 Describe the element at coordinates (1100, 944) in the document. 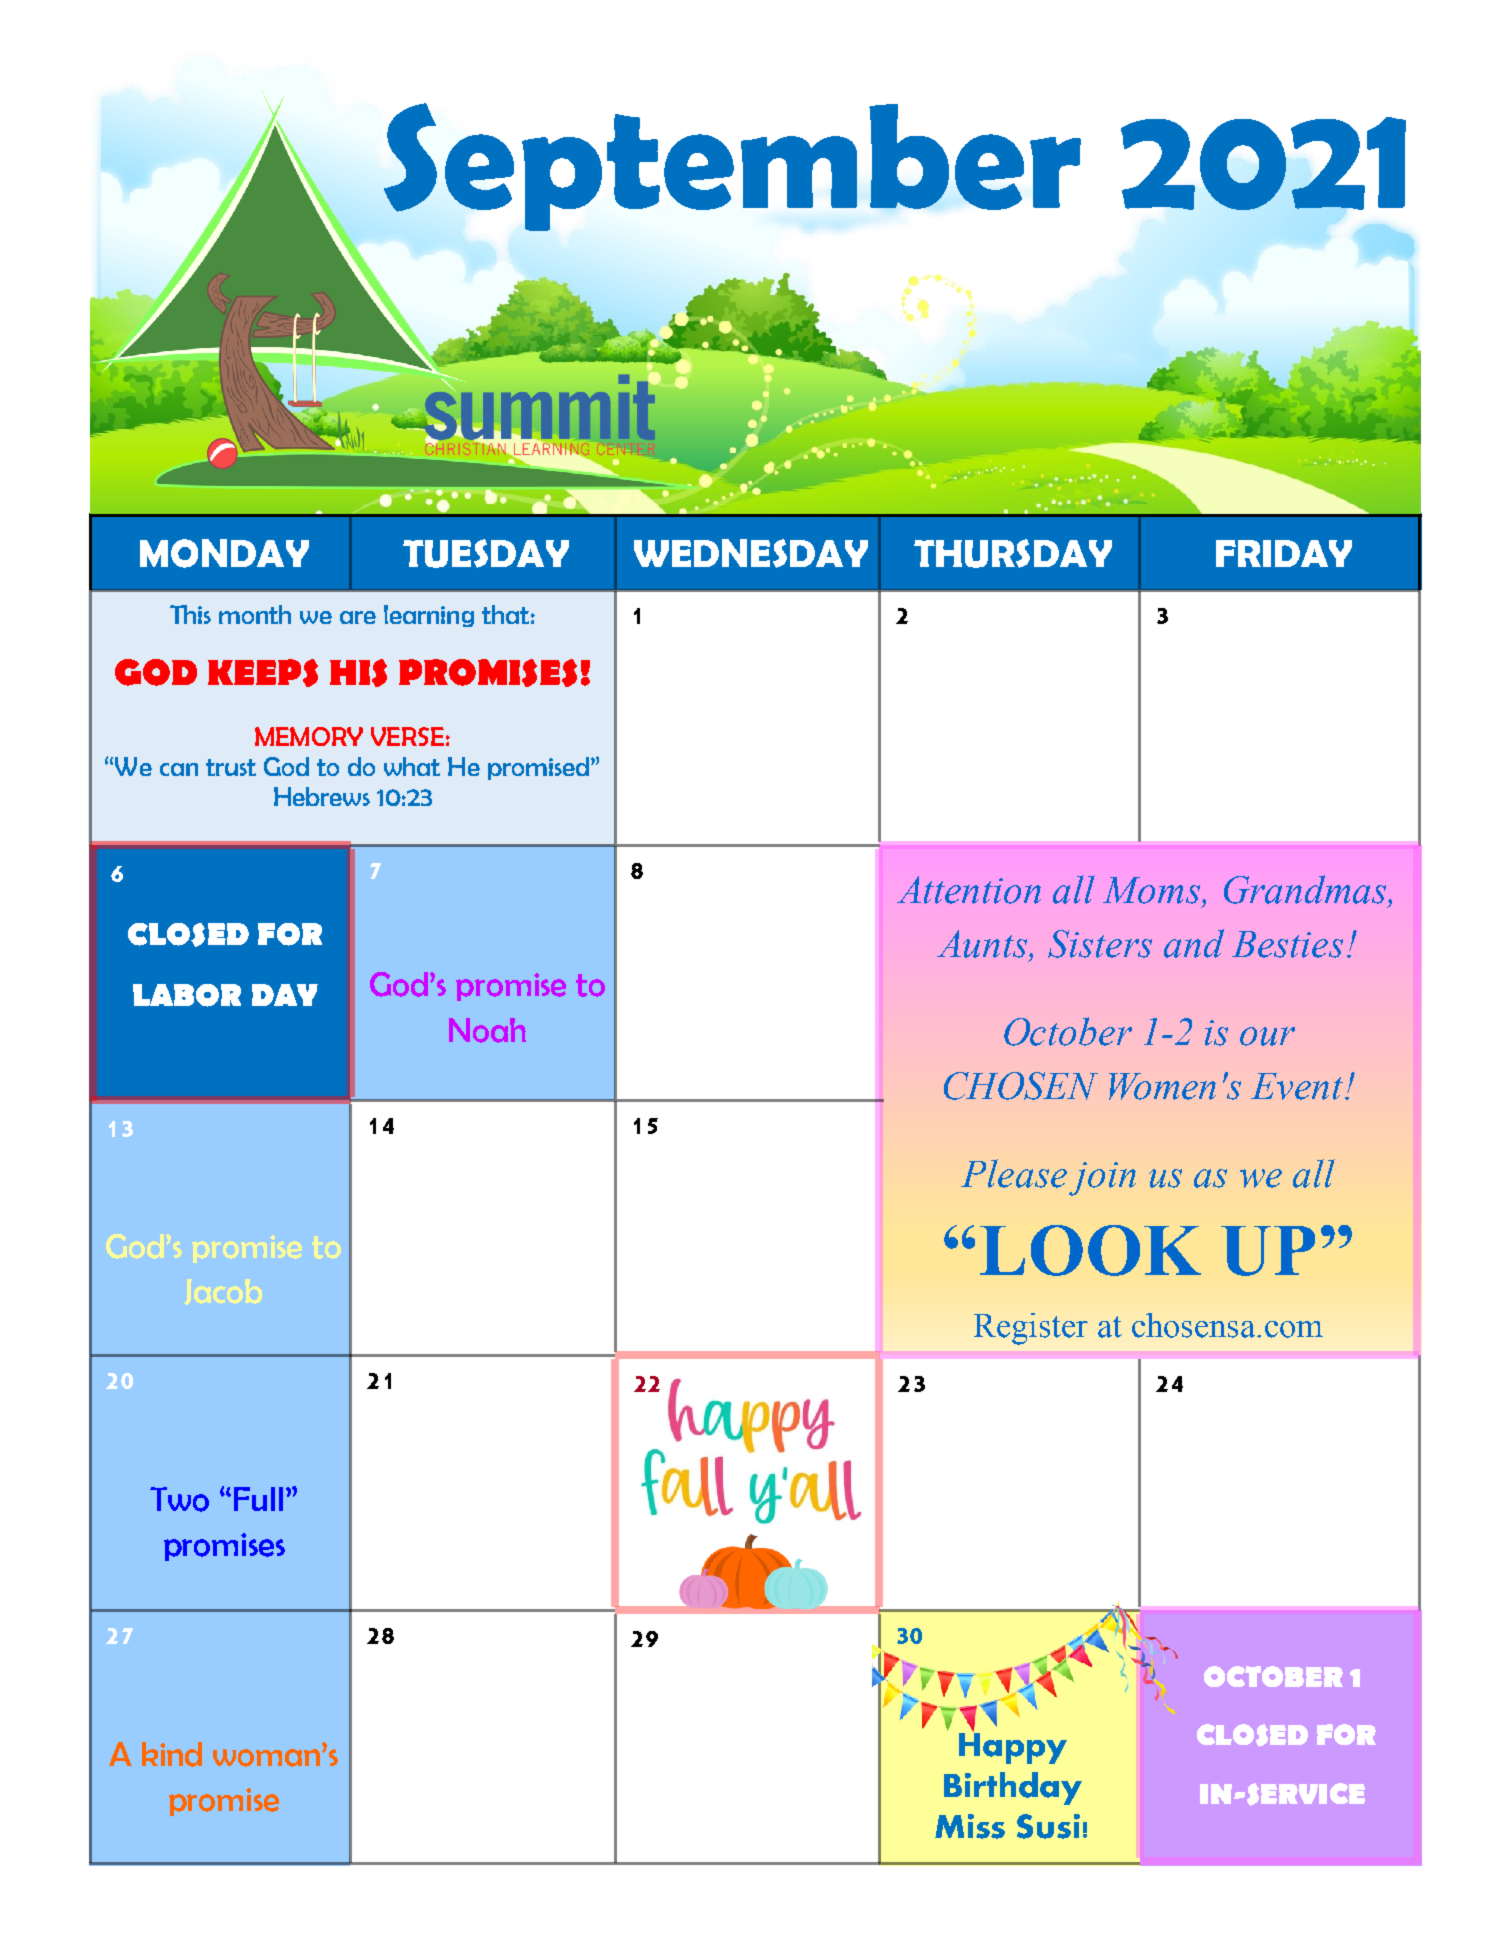

I see `Sisters` at that location.
